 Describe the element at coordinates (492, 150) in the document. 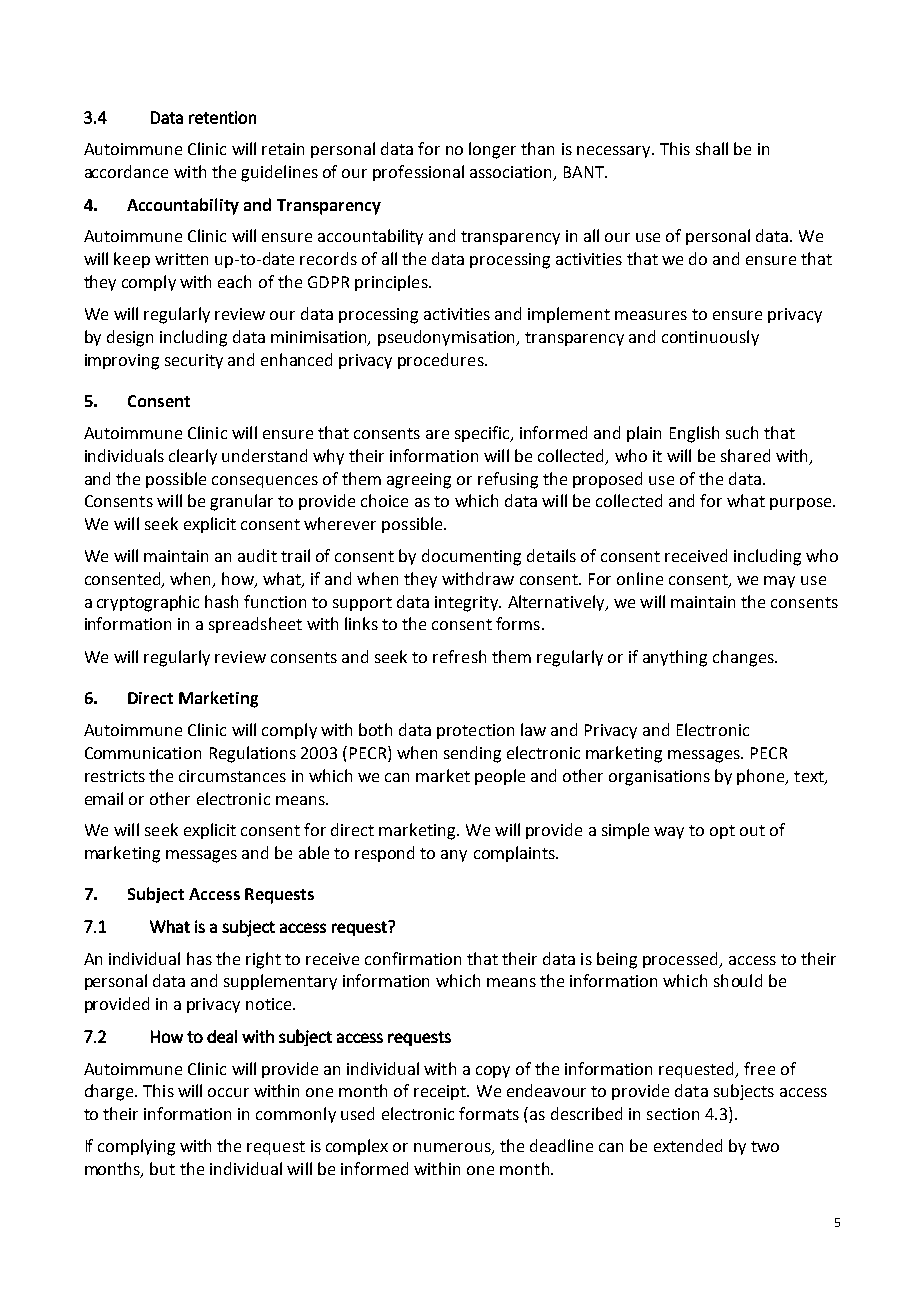

I see `longer` at that location.
